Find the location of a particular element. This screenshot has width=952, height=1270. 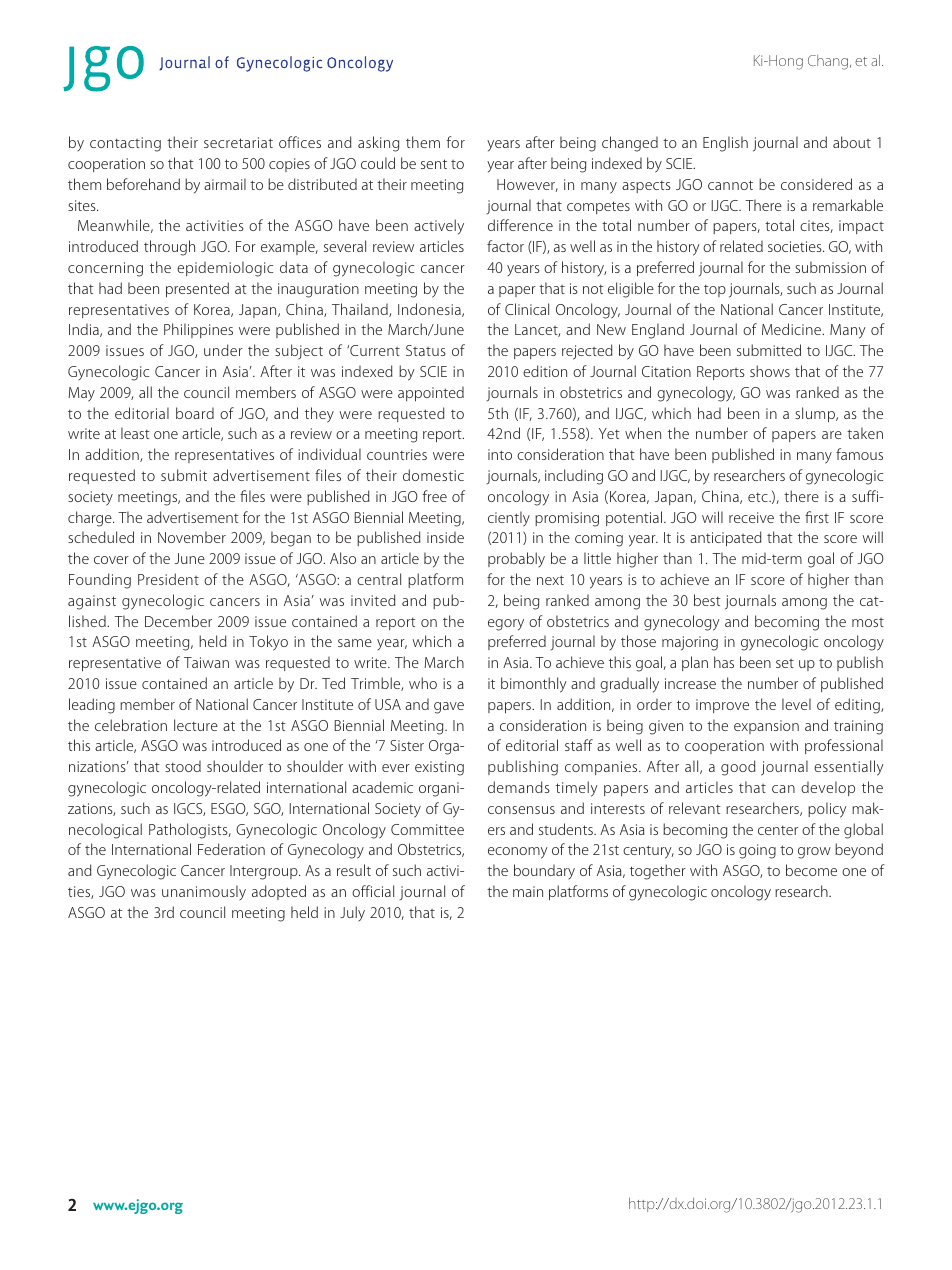

unanimously is located at coordinates (204, 892).
